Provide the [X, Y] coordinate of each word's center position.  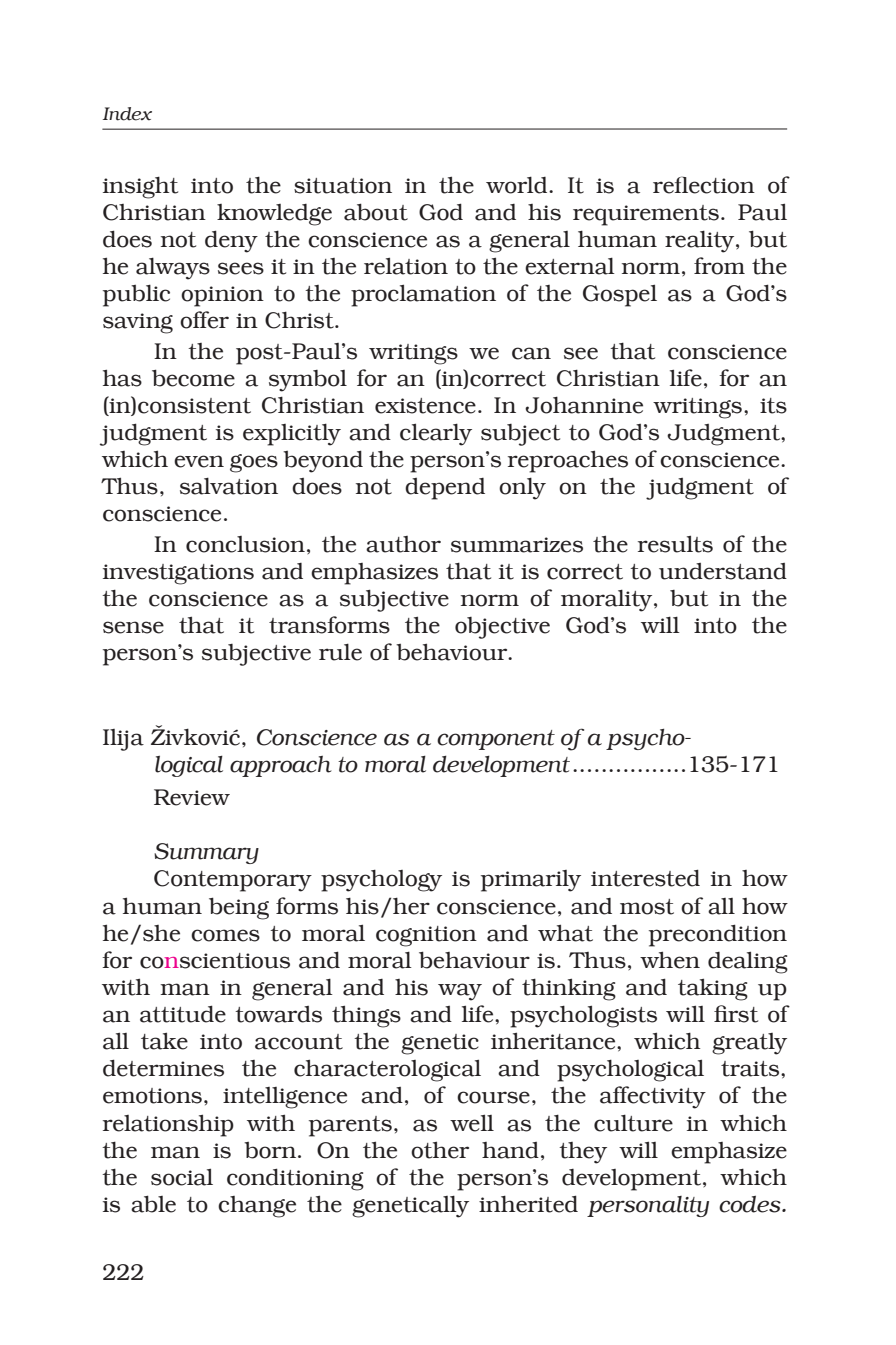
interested [645, 878]
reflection [704, 185]
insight [140, 187]
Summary [206, 853]
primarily [531, 881]
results [675, 544]
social [182, 1177]
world [518, 185]
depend [445, 489]
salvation [229, 486]
